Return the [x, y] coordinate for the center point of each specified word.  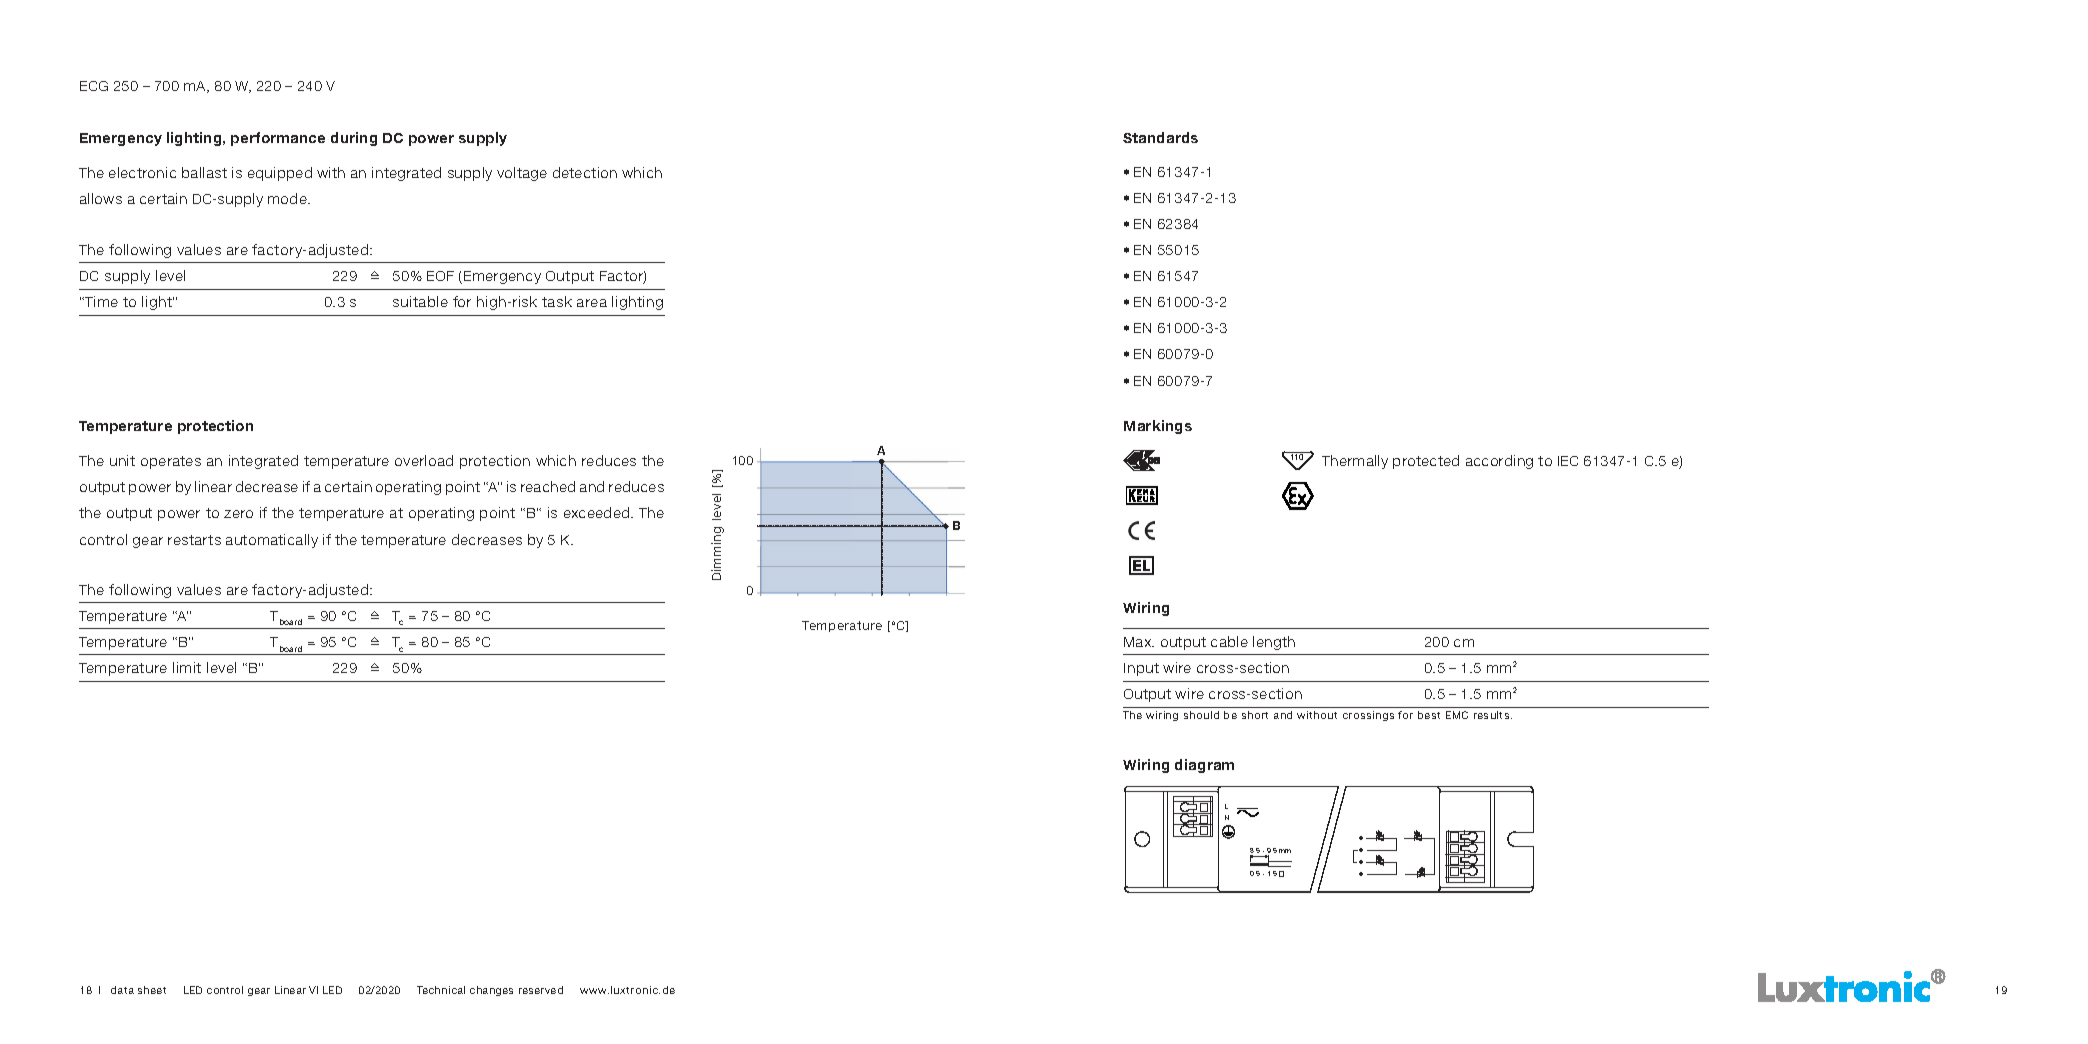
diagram [1204, 766]
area [592, 303]
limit [187, 667]
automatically [272, 541]
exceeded [598, 512]
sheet [152, 990]
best [1429, 715]
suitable [420, 301]
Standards [1160, 137]
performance [278, 139]
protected [1426, 462]
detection [585, 172]
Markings [1158, 427]
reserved [541, 990]
